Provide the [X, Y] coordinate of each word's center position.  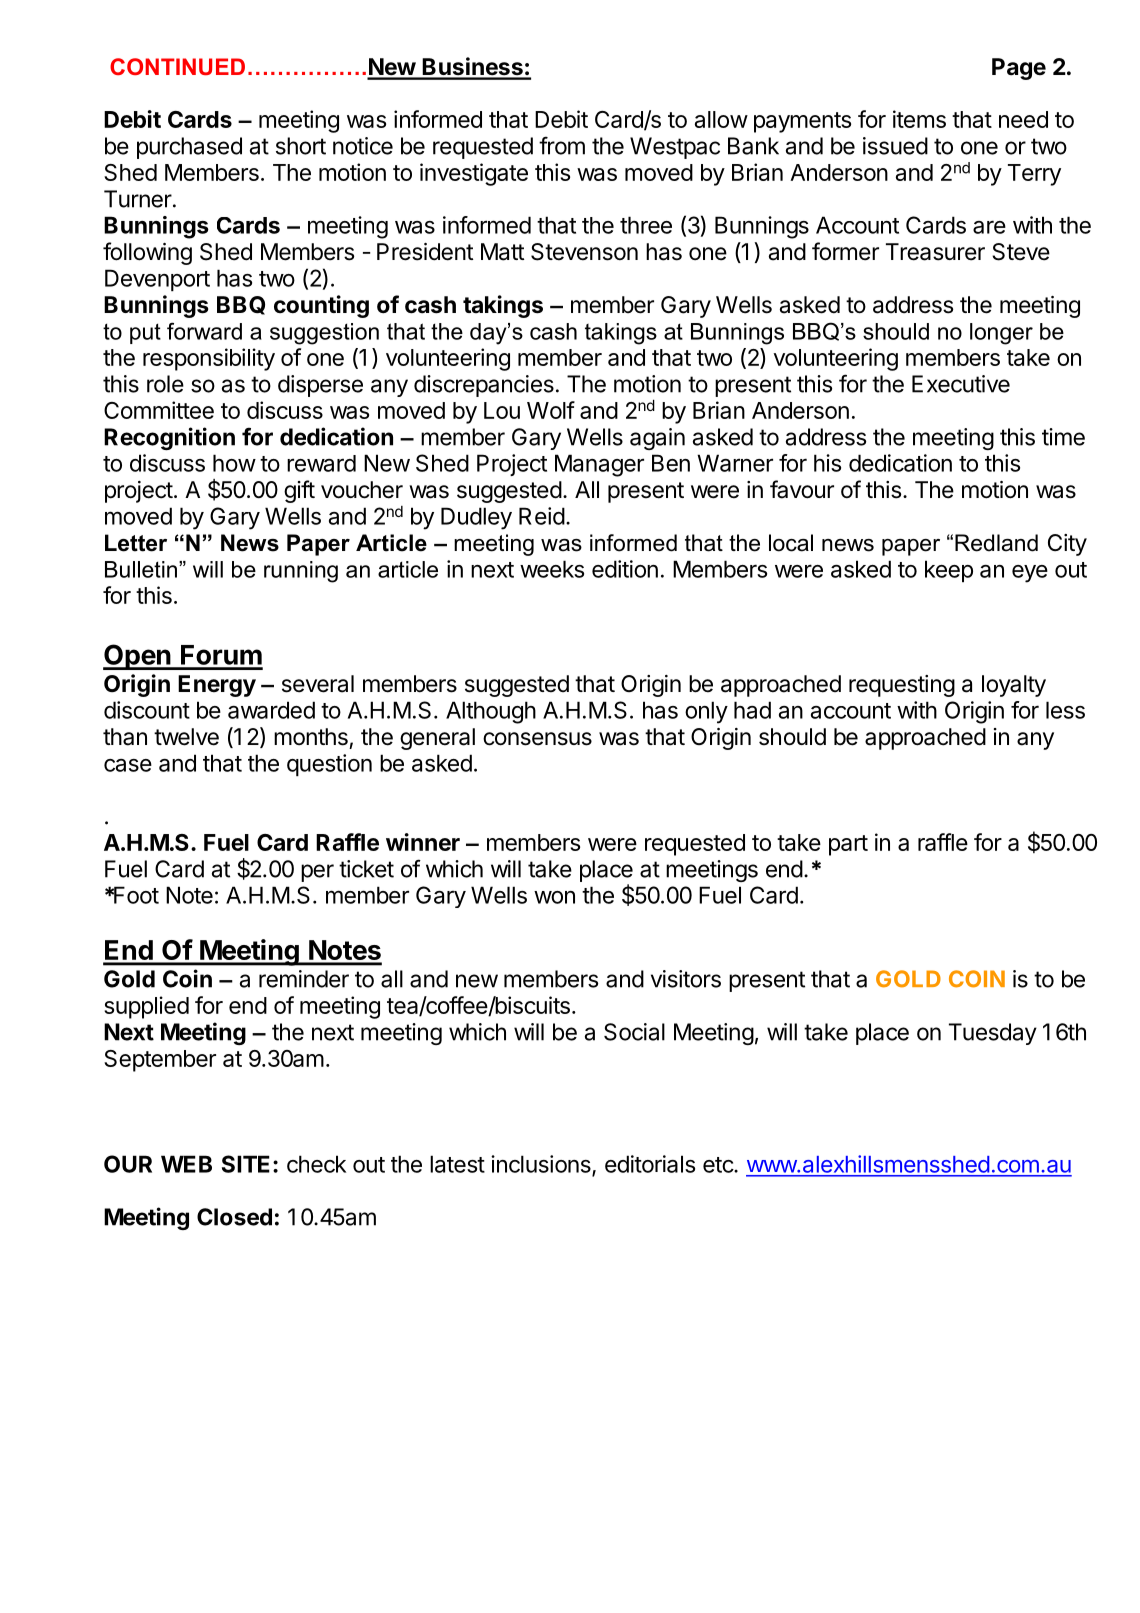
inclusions [542, 1165]
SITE [246, 1164]
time [1063, 437]
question [329, 765]
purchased [189, 148]
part [848, 845]
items [919, 119]
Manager [599, 465]
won [554, 897]
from [562, 145]
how [234, 463]
